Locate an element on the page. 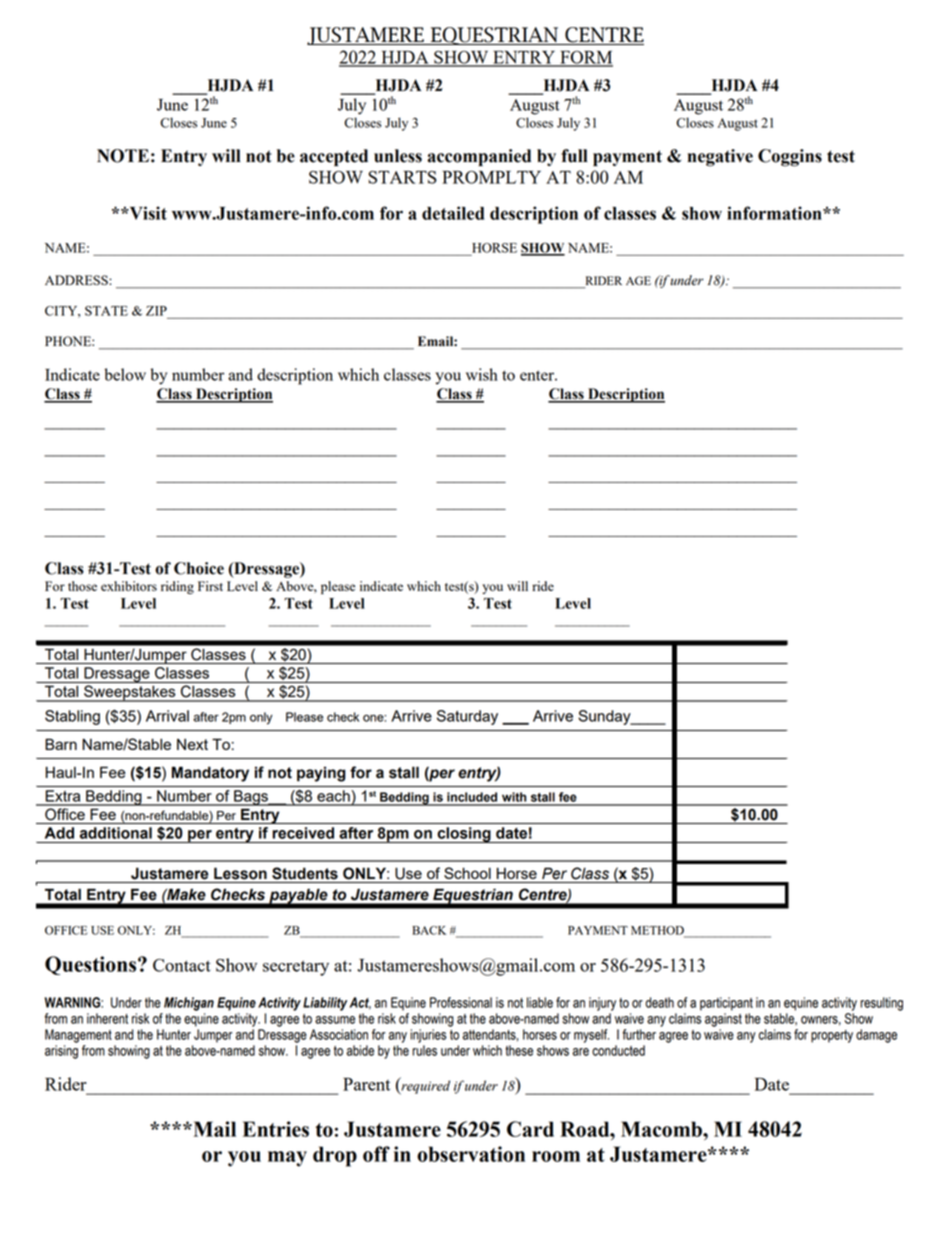 The height and width of the image is (1233, 952). Saturday is located at coordinates (467, 717).
